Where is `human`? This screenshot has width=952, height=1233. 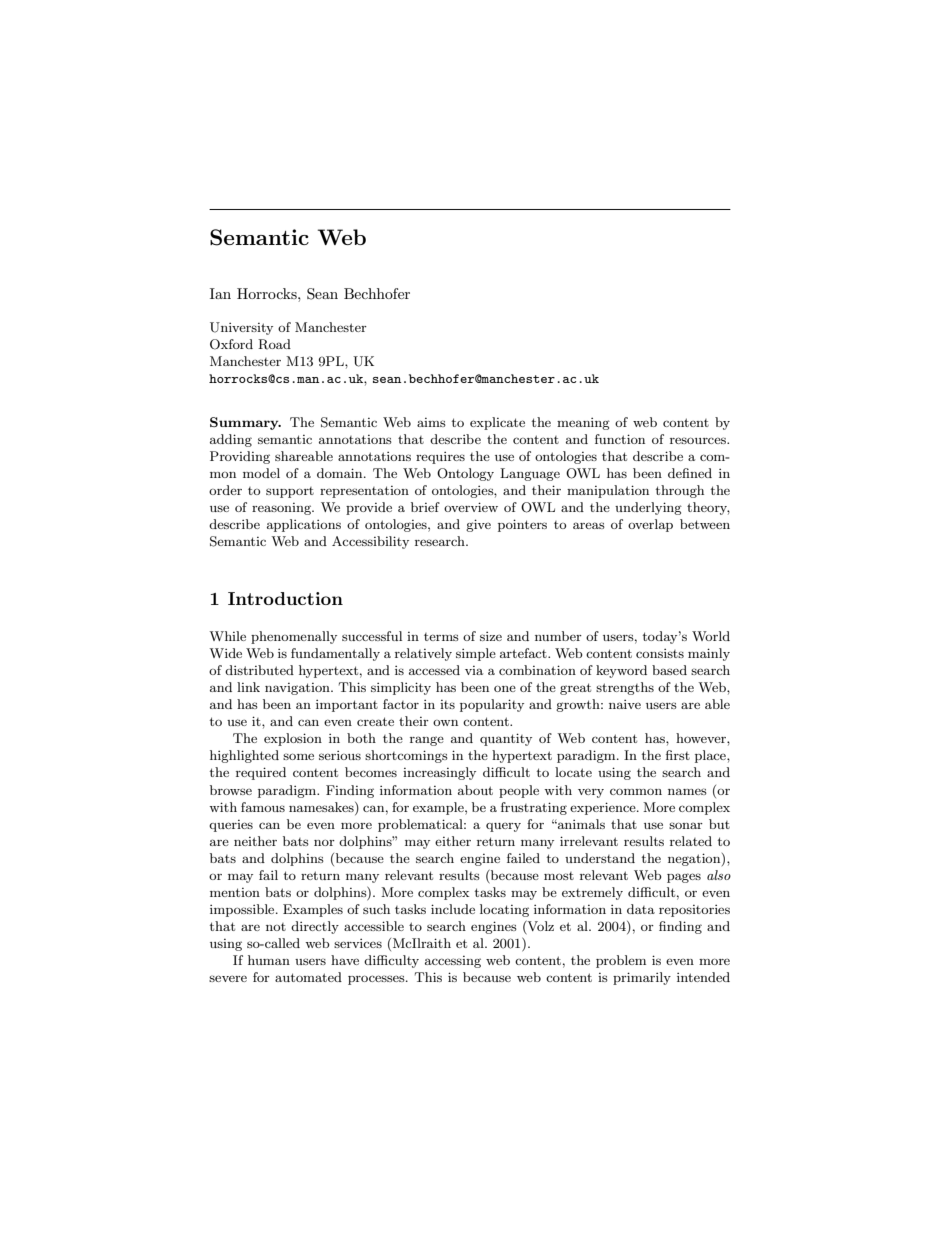 human is located at coordinates (269, 960).
